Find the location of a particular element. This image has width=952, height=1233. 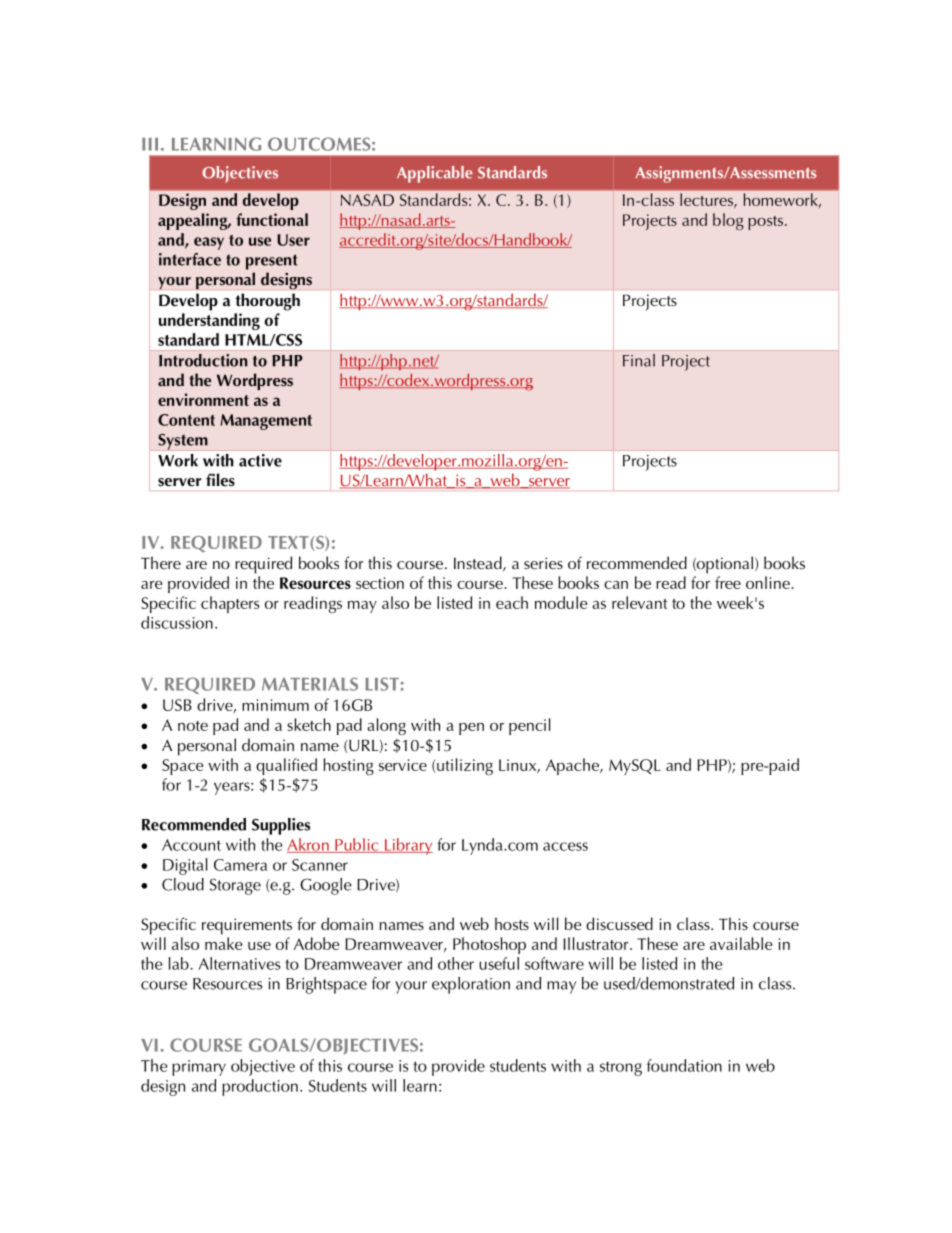

free is located at coordinates (728, 582).
